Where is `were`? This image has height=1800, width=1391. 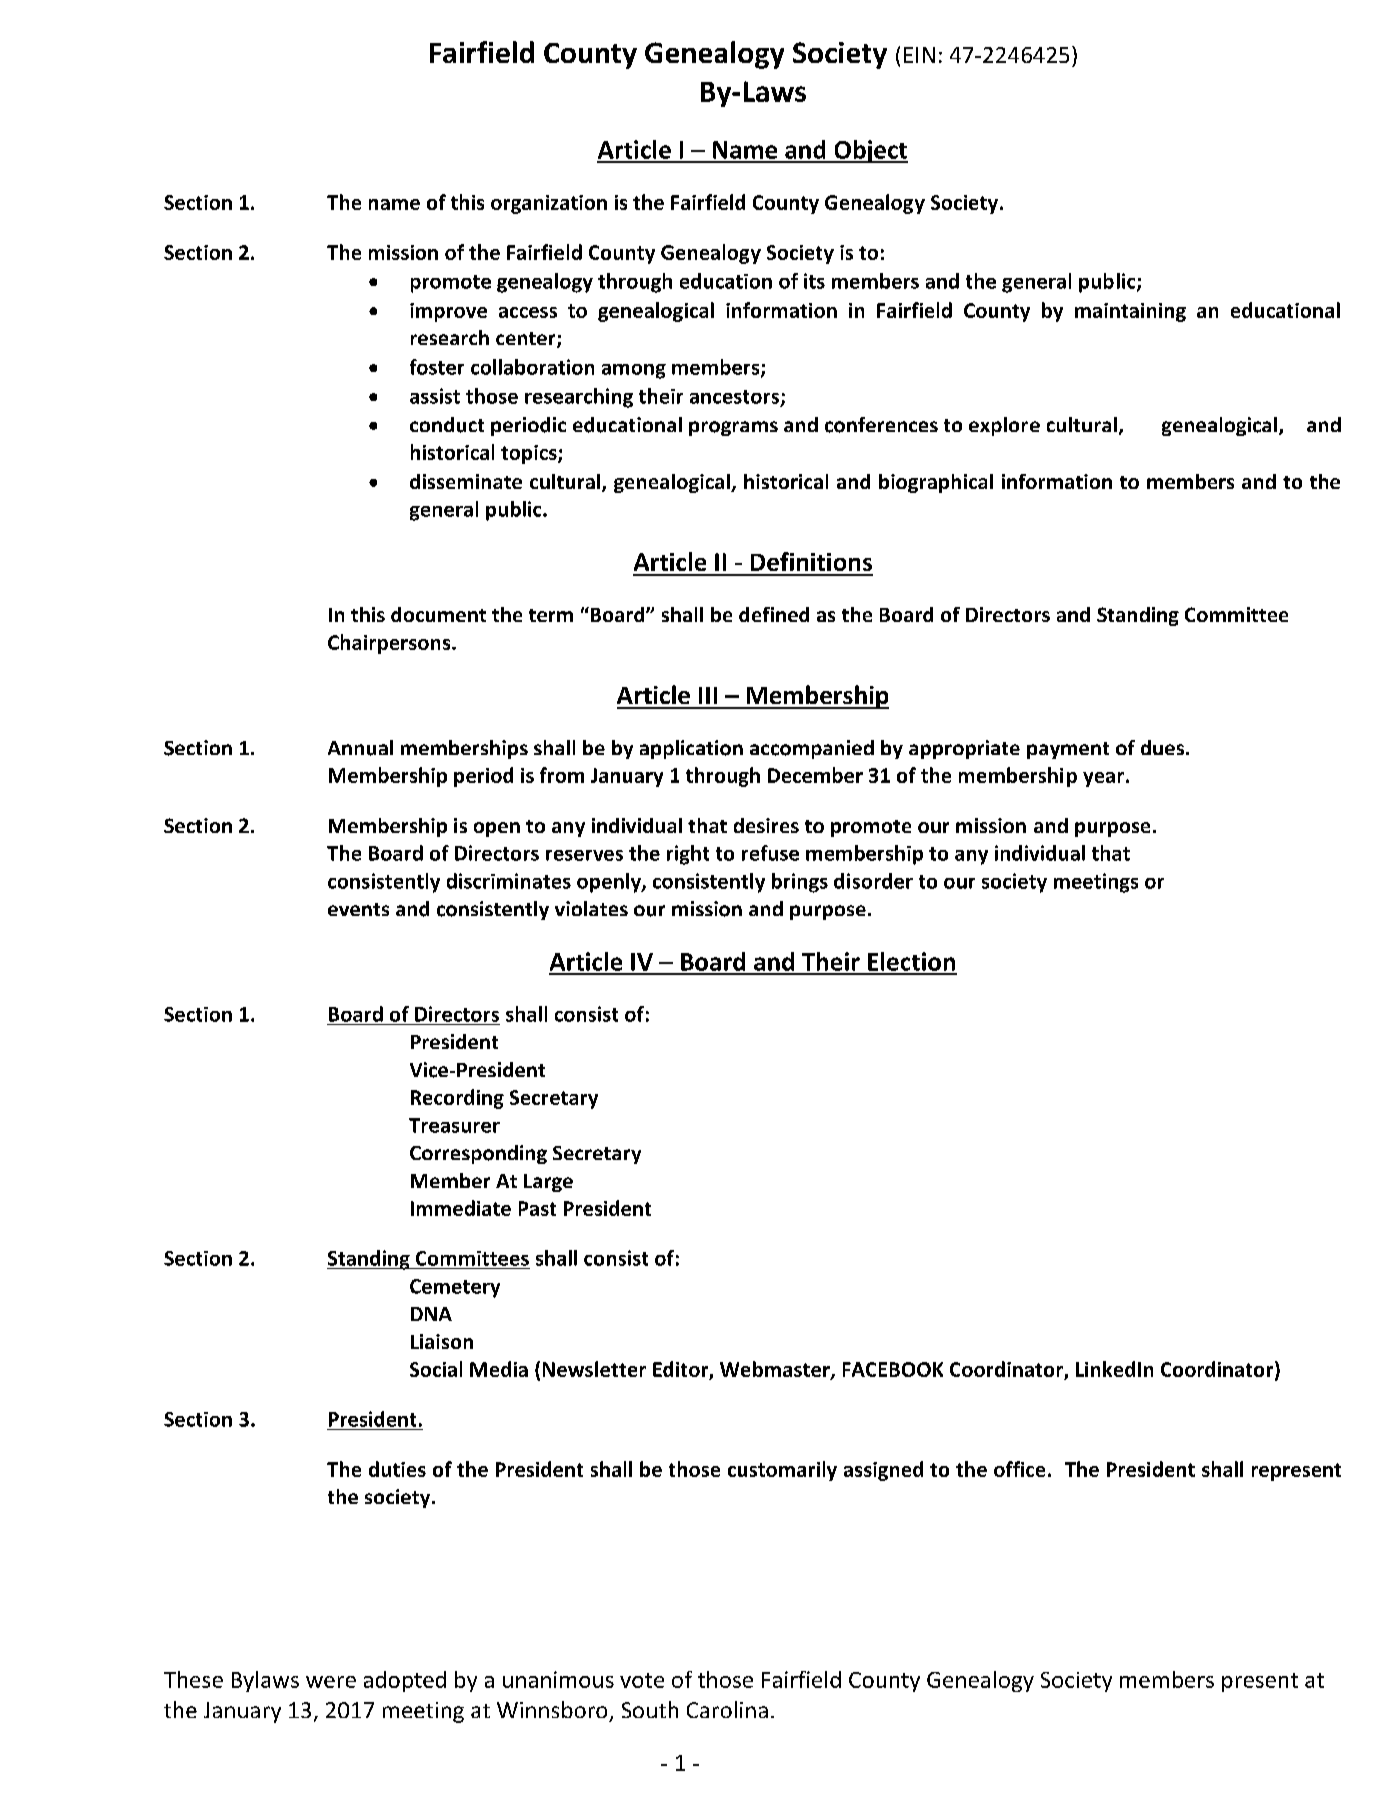 were is located at coordinates (331, 1682).
